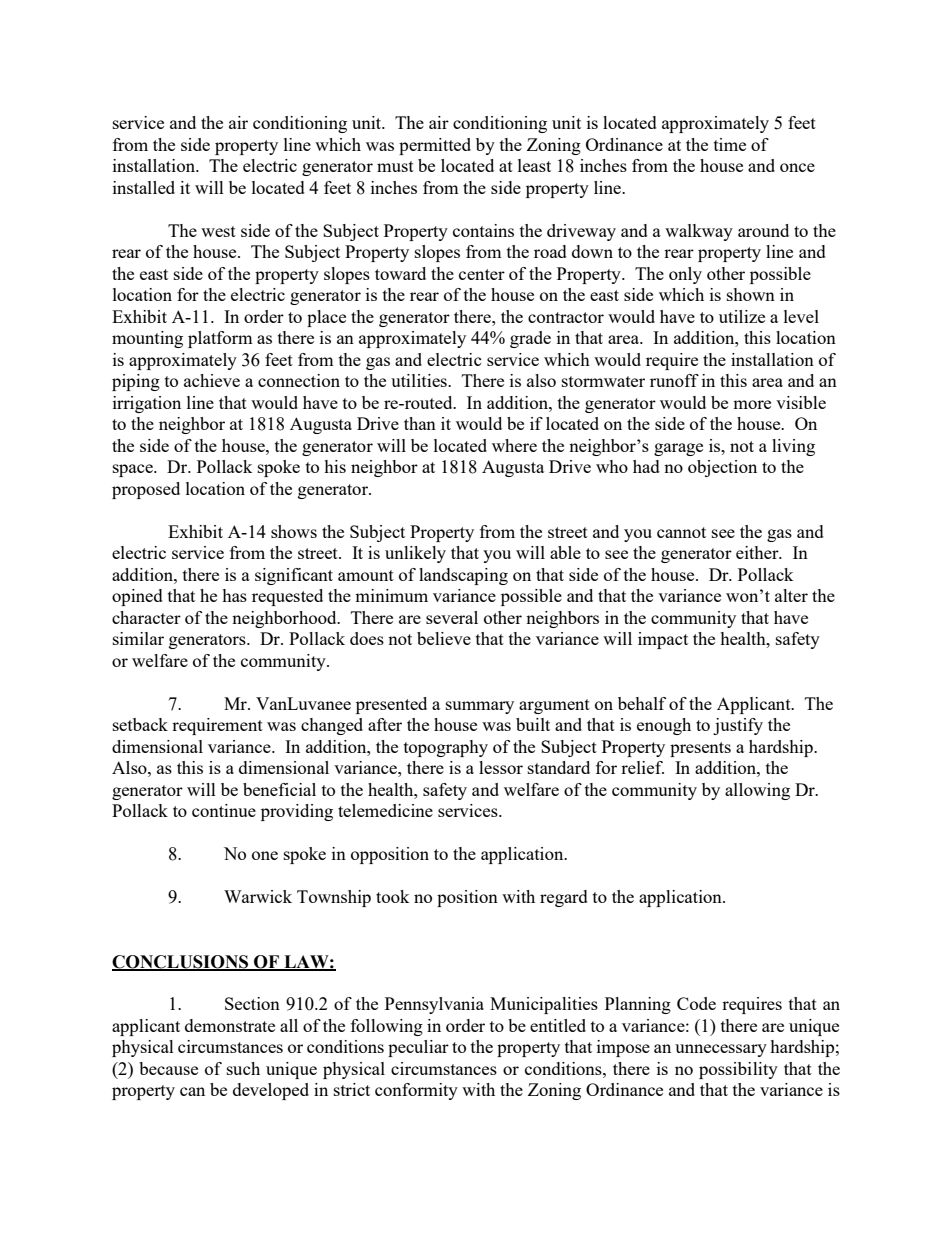 This document has width=952, height=1233. Describe the element at coordinates (480, 707) in the document. I see `summary` at that location.
